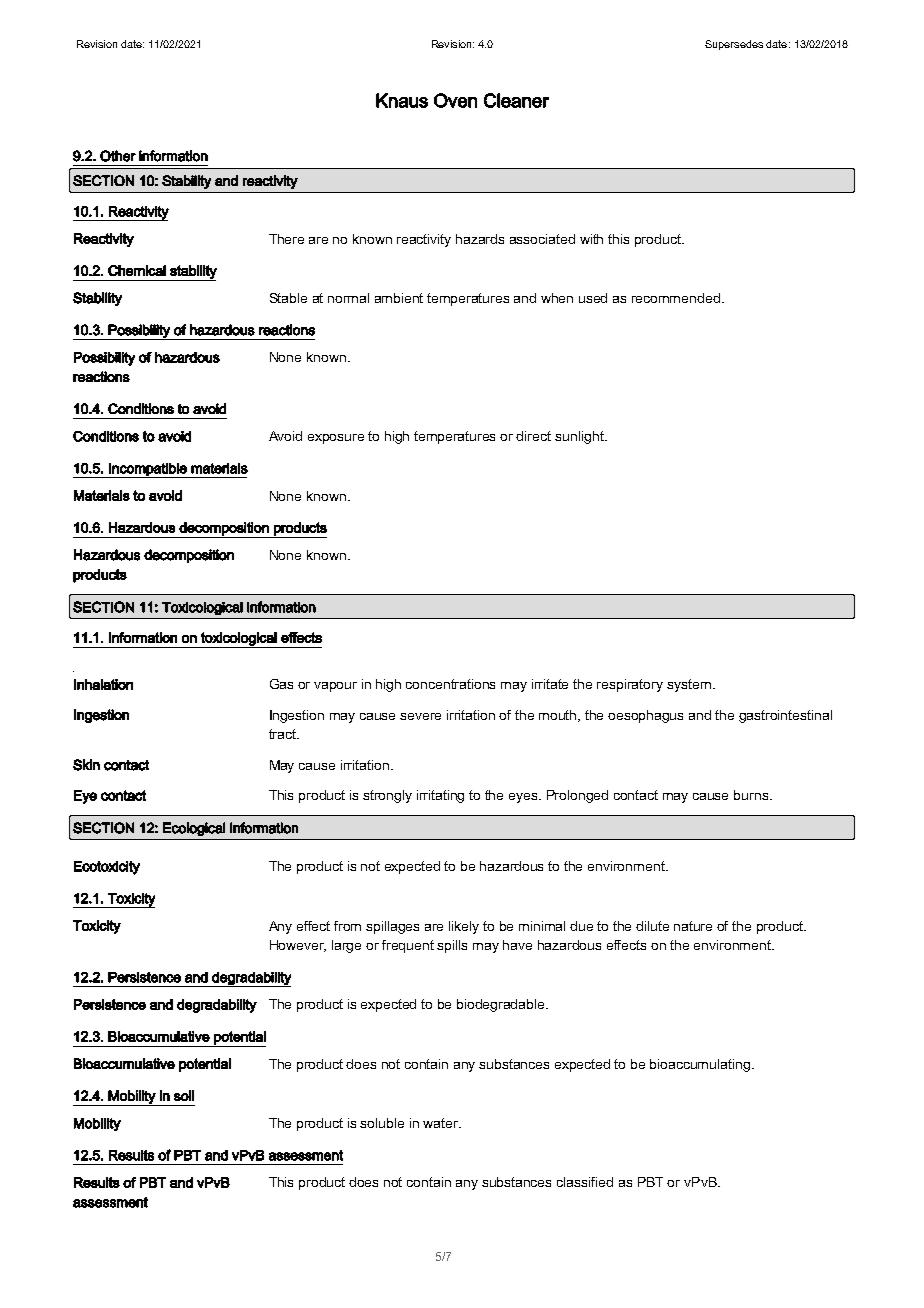 This page has height=1308, width=924. Describe the element at coordinates (118, 156) in the page. I see `Other` at that location.
